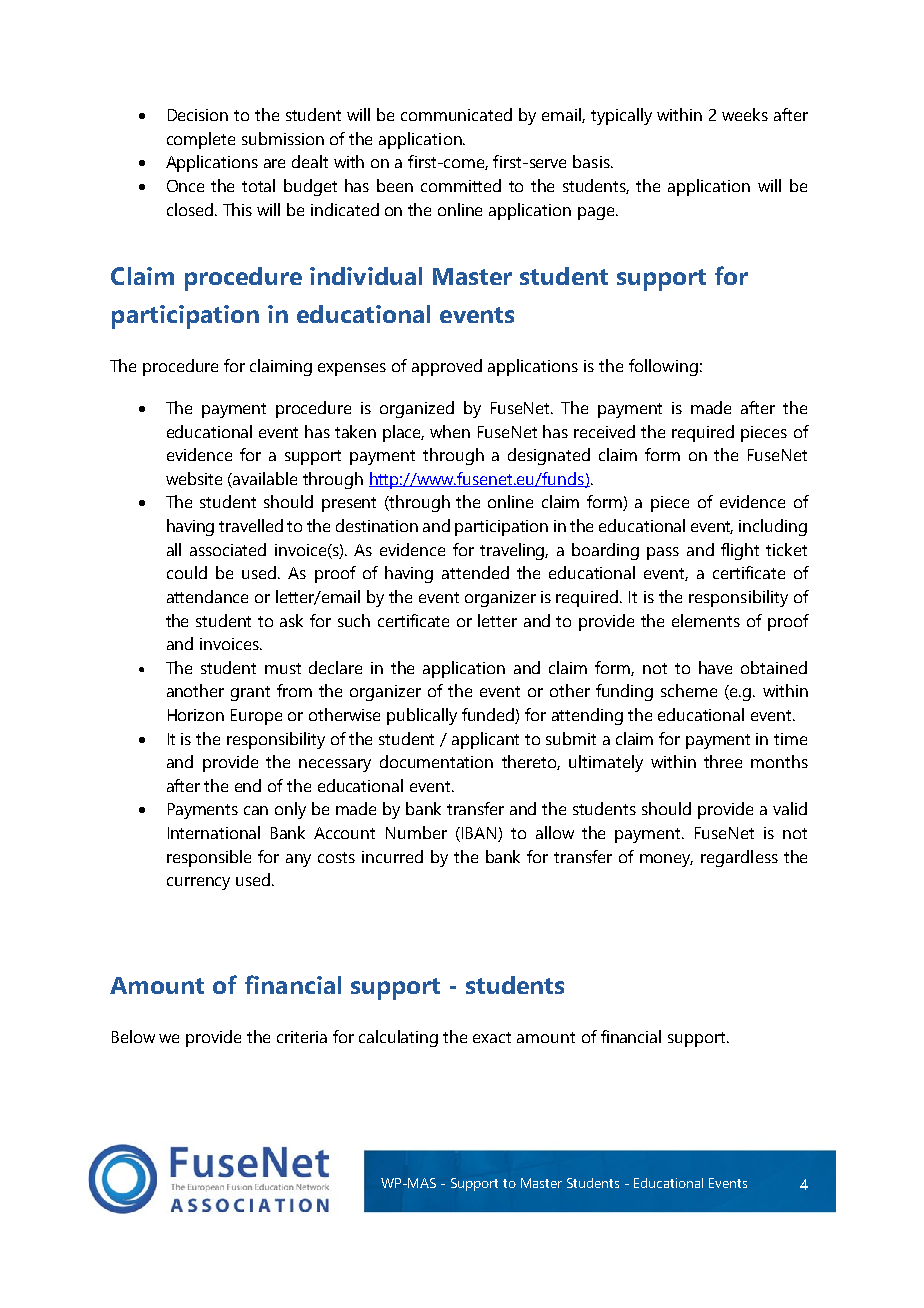  Describe the element at coordinates (456, 114) in the image. I see `communicated` at that location.
